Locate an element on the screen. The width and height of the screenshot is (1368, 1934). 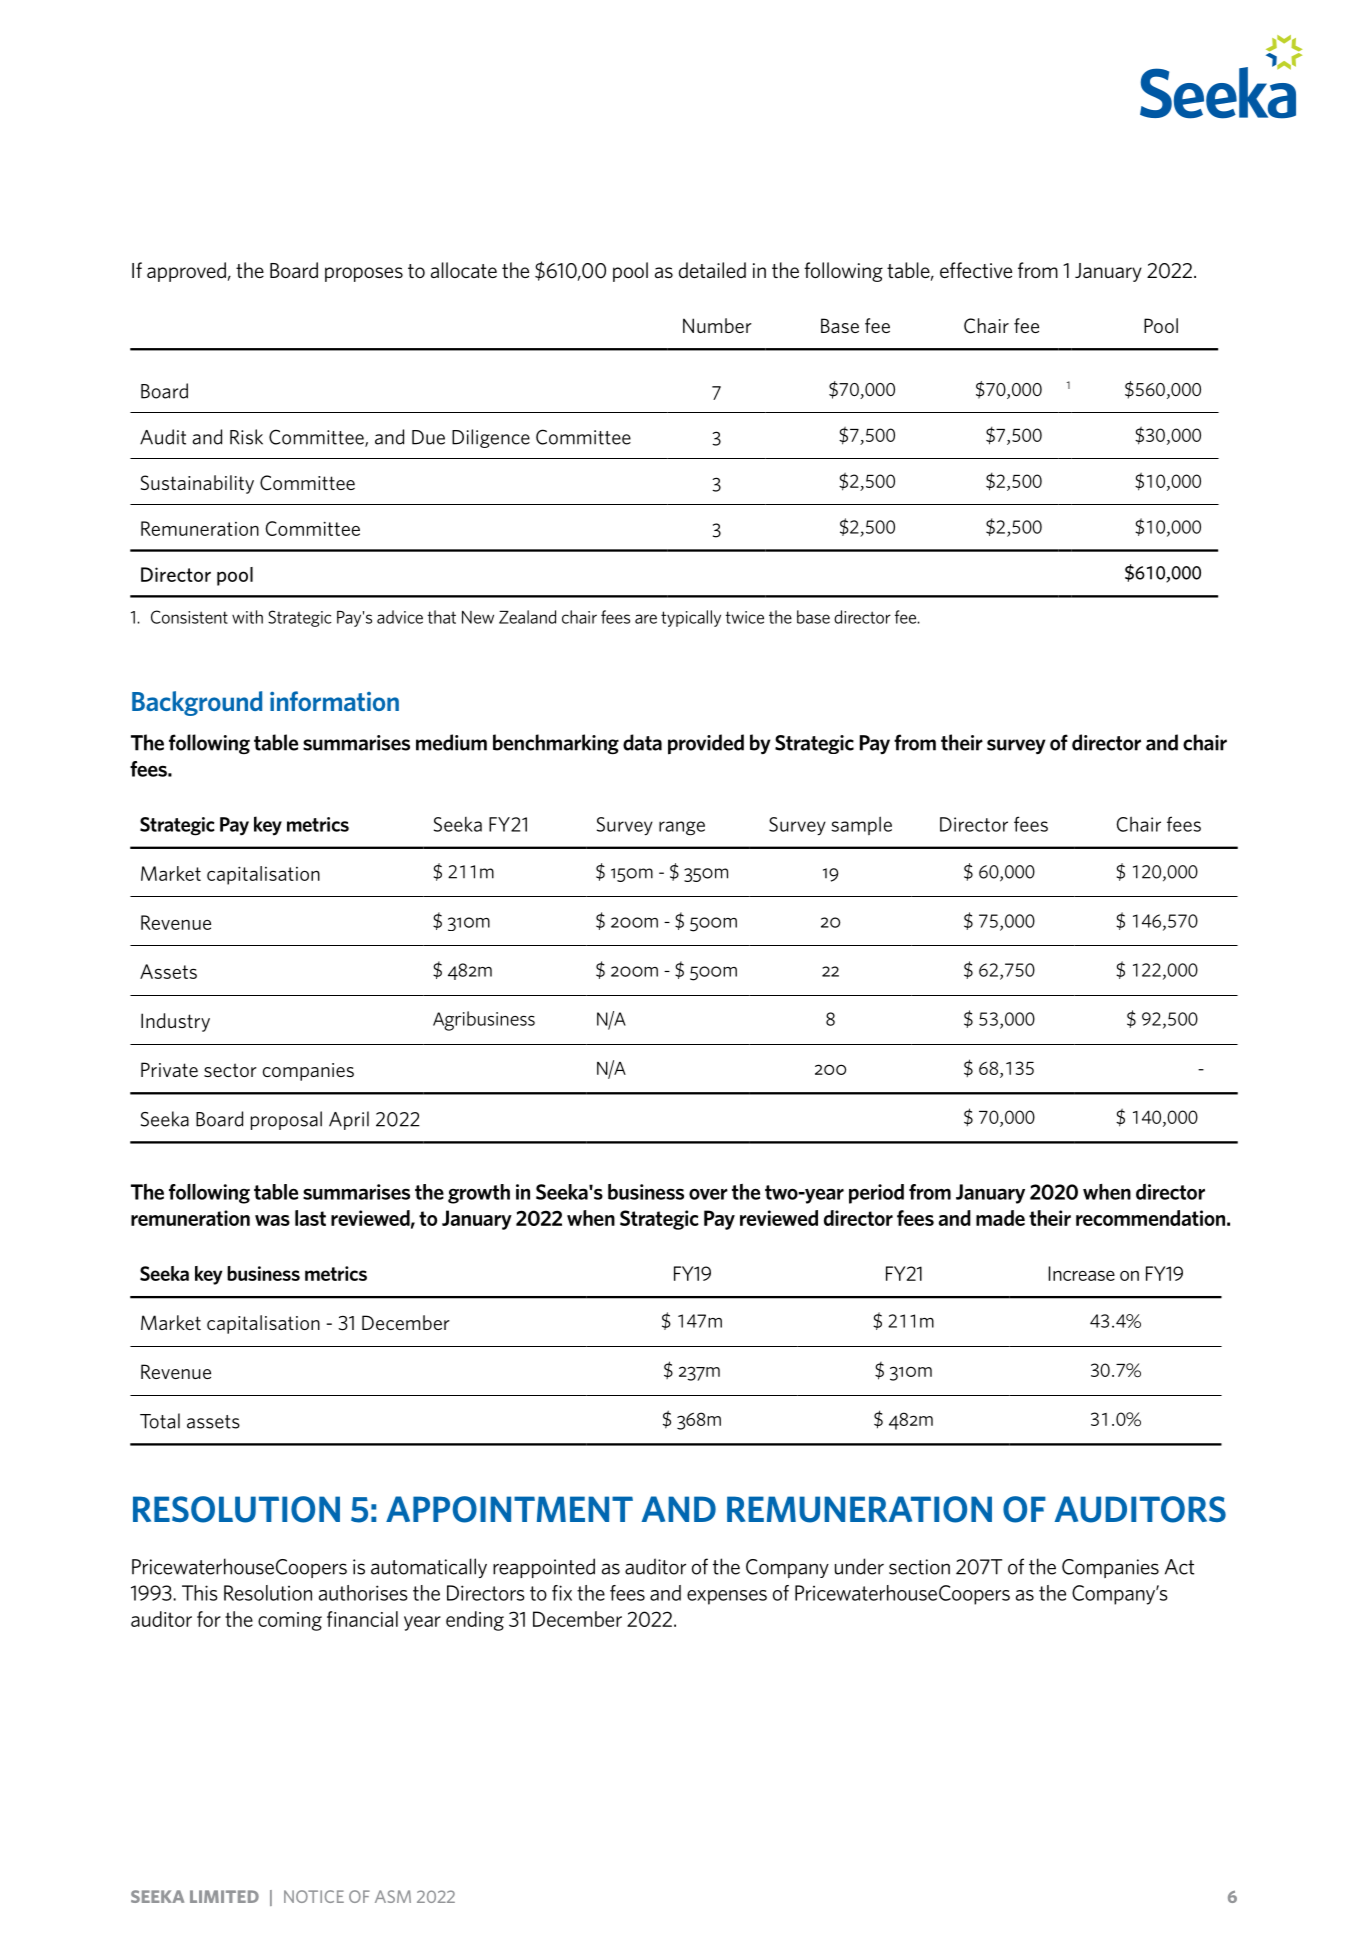
Number is located at coordinates (717, 325).
